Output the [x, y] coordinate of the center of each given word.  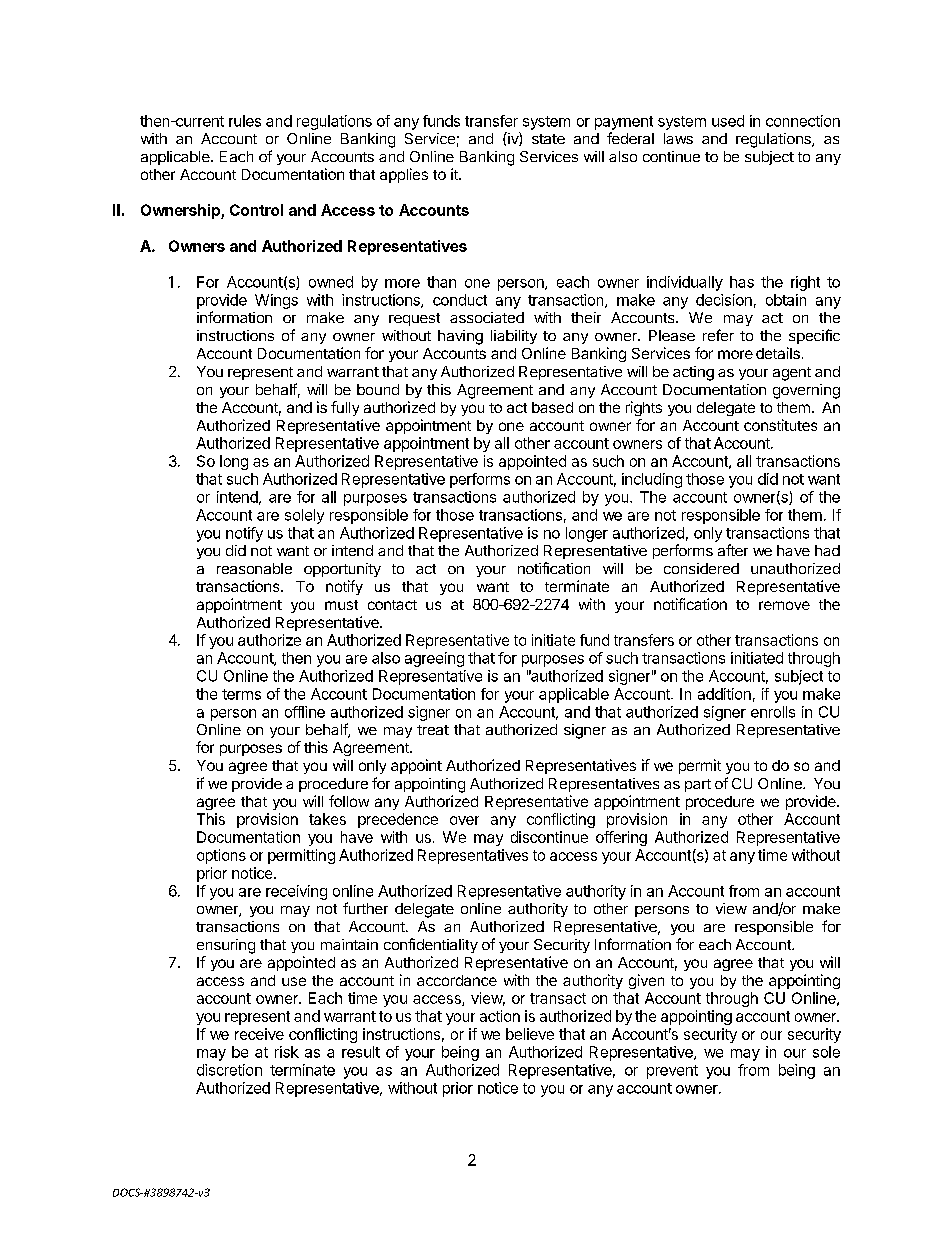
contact [392, 605]
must [341, 605]
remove [784, 605]
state [548, 139]
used [728, 121]
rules [245, 121]
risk [287, 1052]
